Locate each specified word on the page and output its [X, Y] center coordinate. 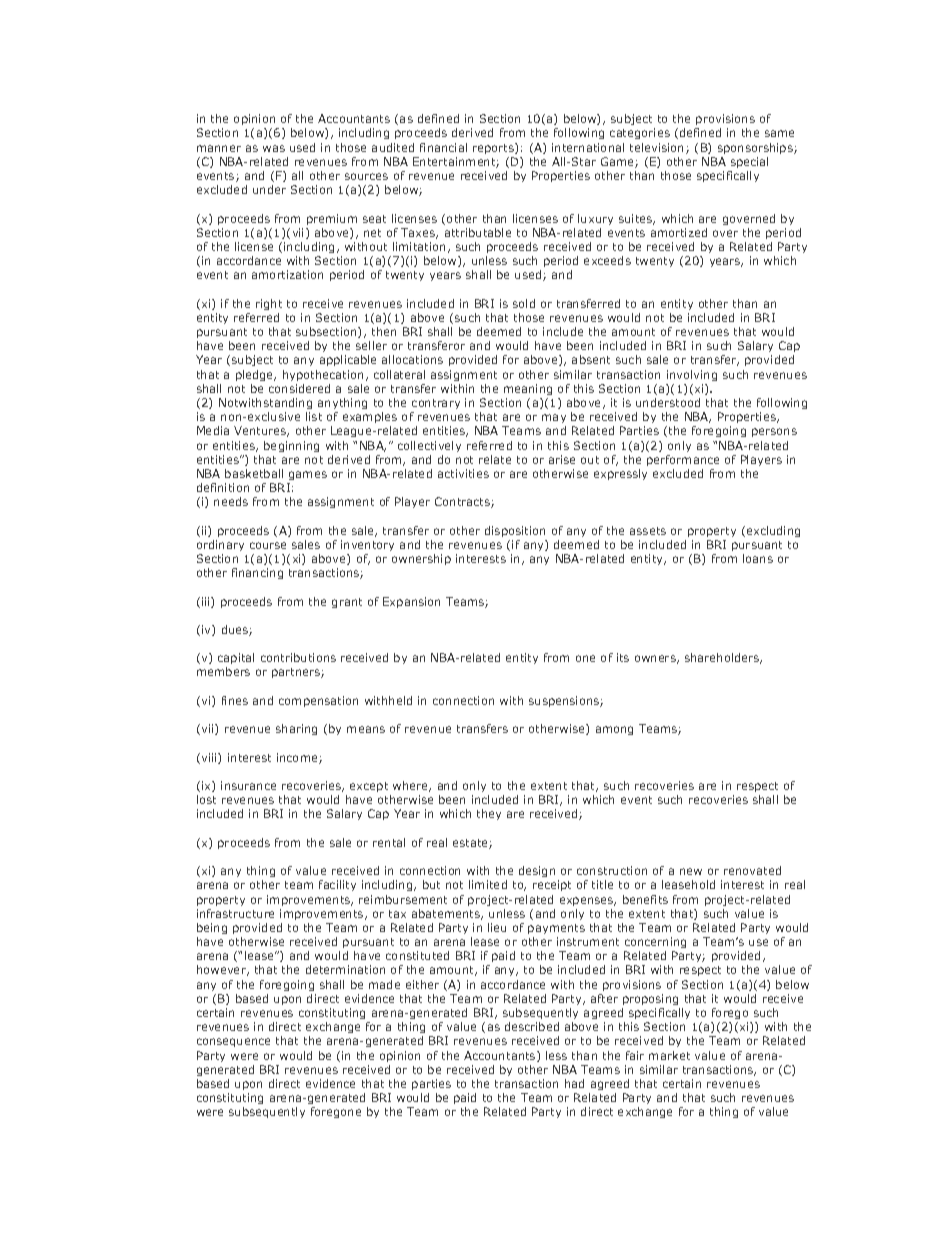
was [274, 148]
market [669, 1055]
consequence [233, 1042]
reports [494, 148]
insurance [248, 785]
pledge [256, 375]
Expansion [411, 602]
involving [692, 375]
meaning [528, 389]
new [691, 871]
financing [257, 573]
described [532, 1026]
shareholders [723, 658]
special [749, 162]
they [489, 814]
